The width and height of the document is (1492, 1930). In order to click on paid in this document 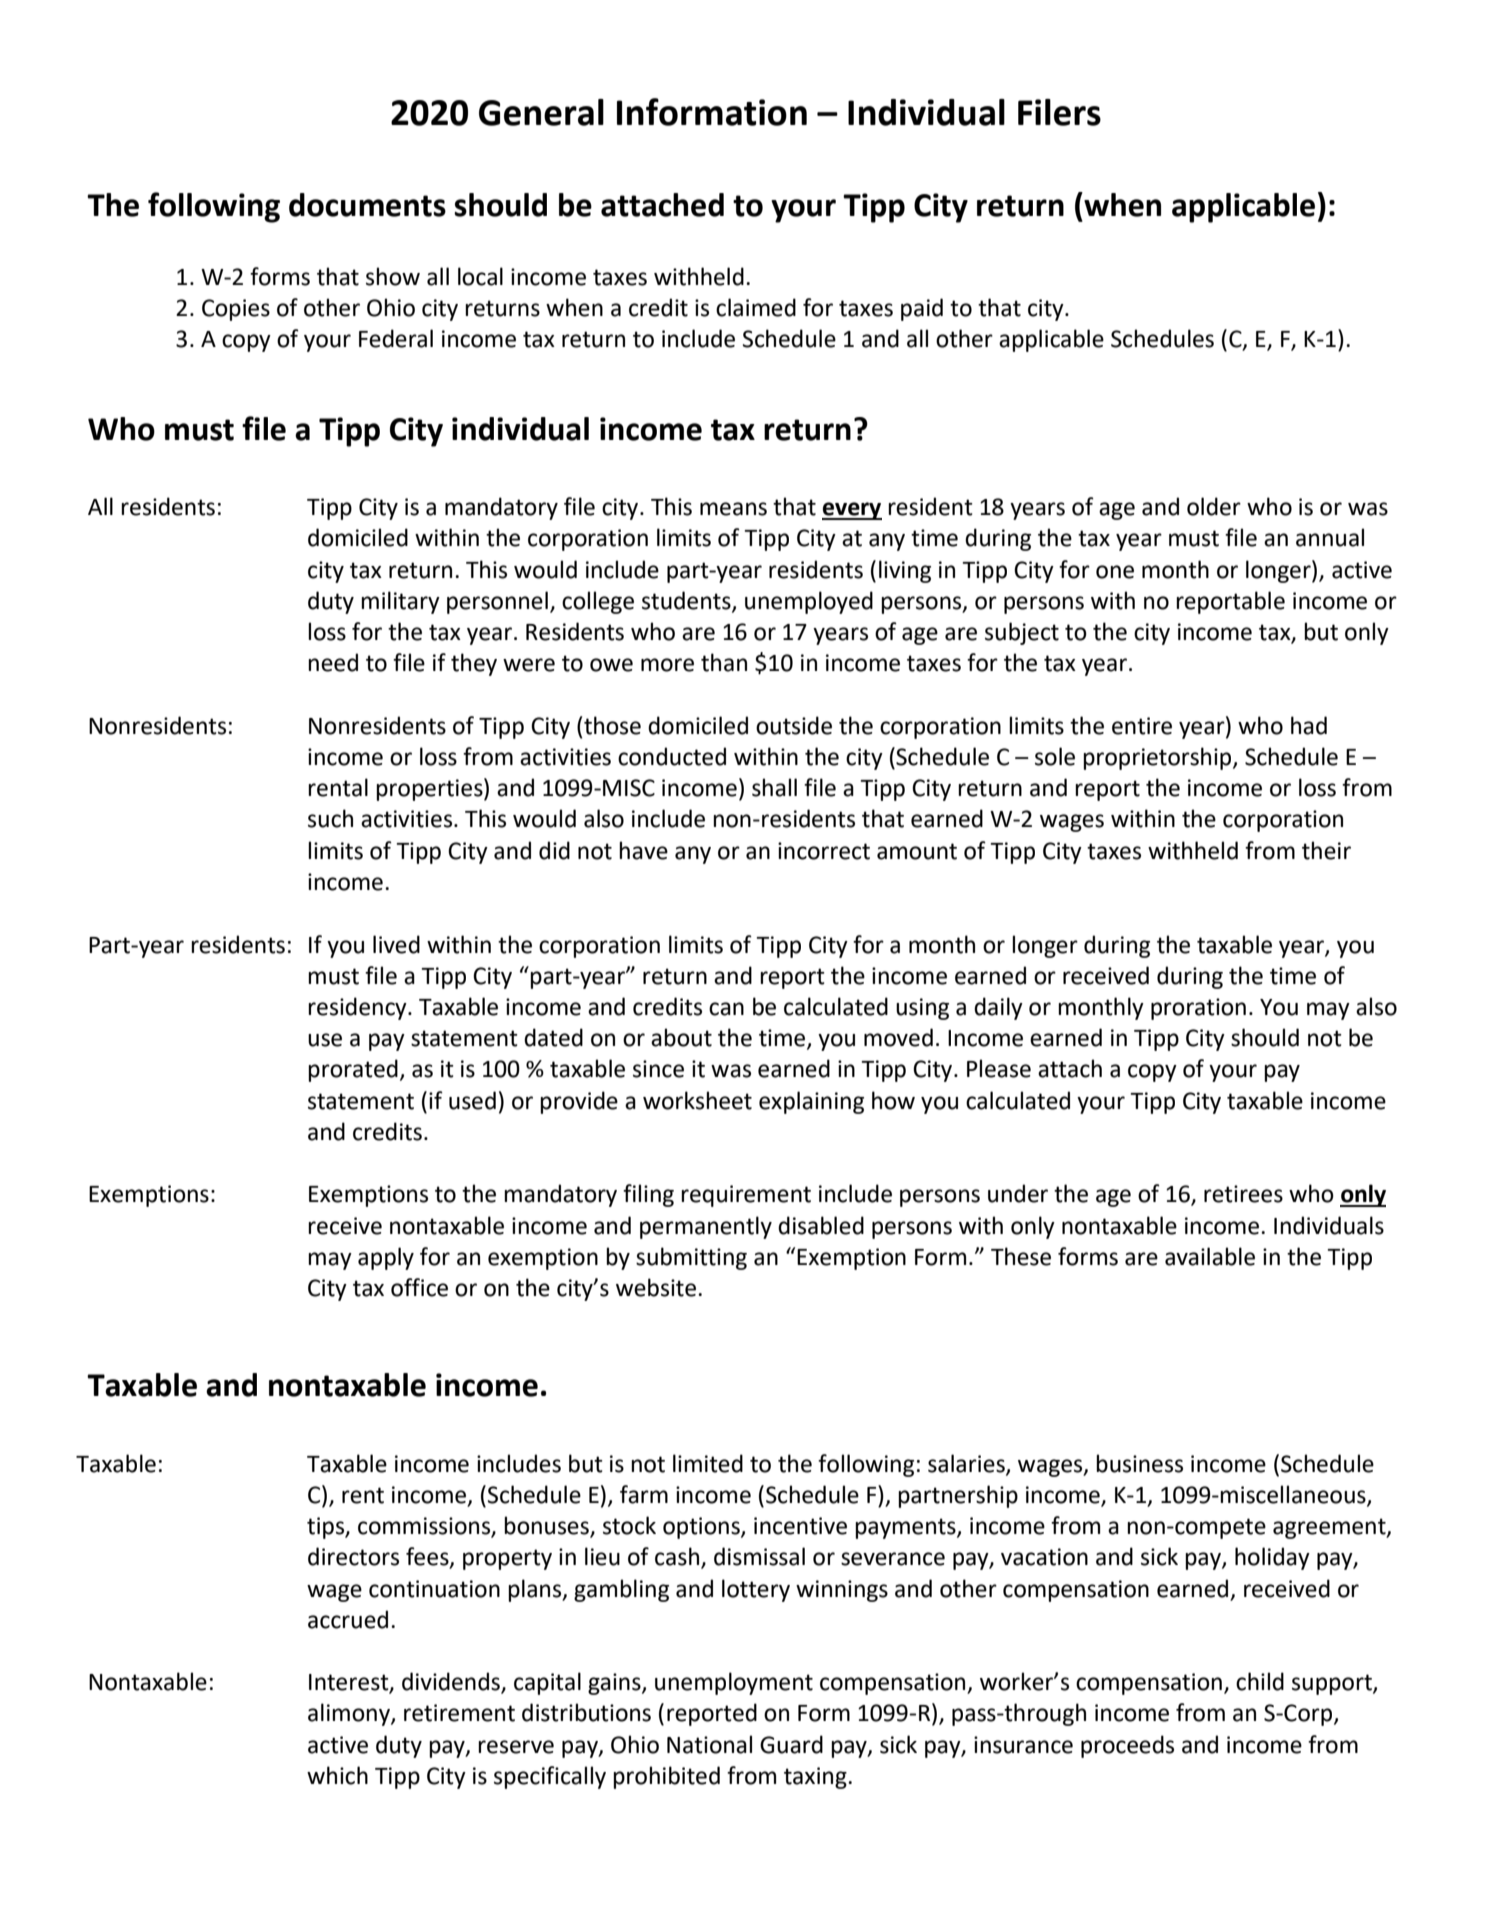, I will do `click(922, 309)`.
